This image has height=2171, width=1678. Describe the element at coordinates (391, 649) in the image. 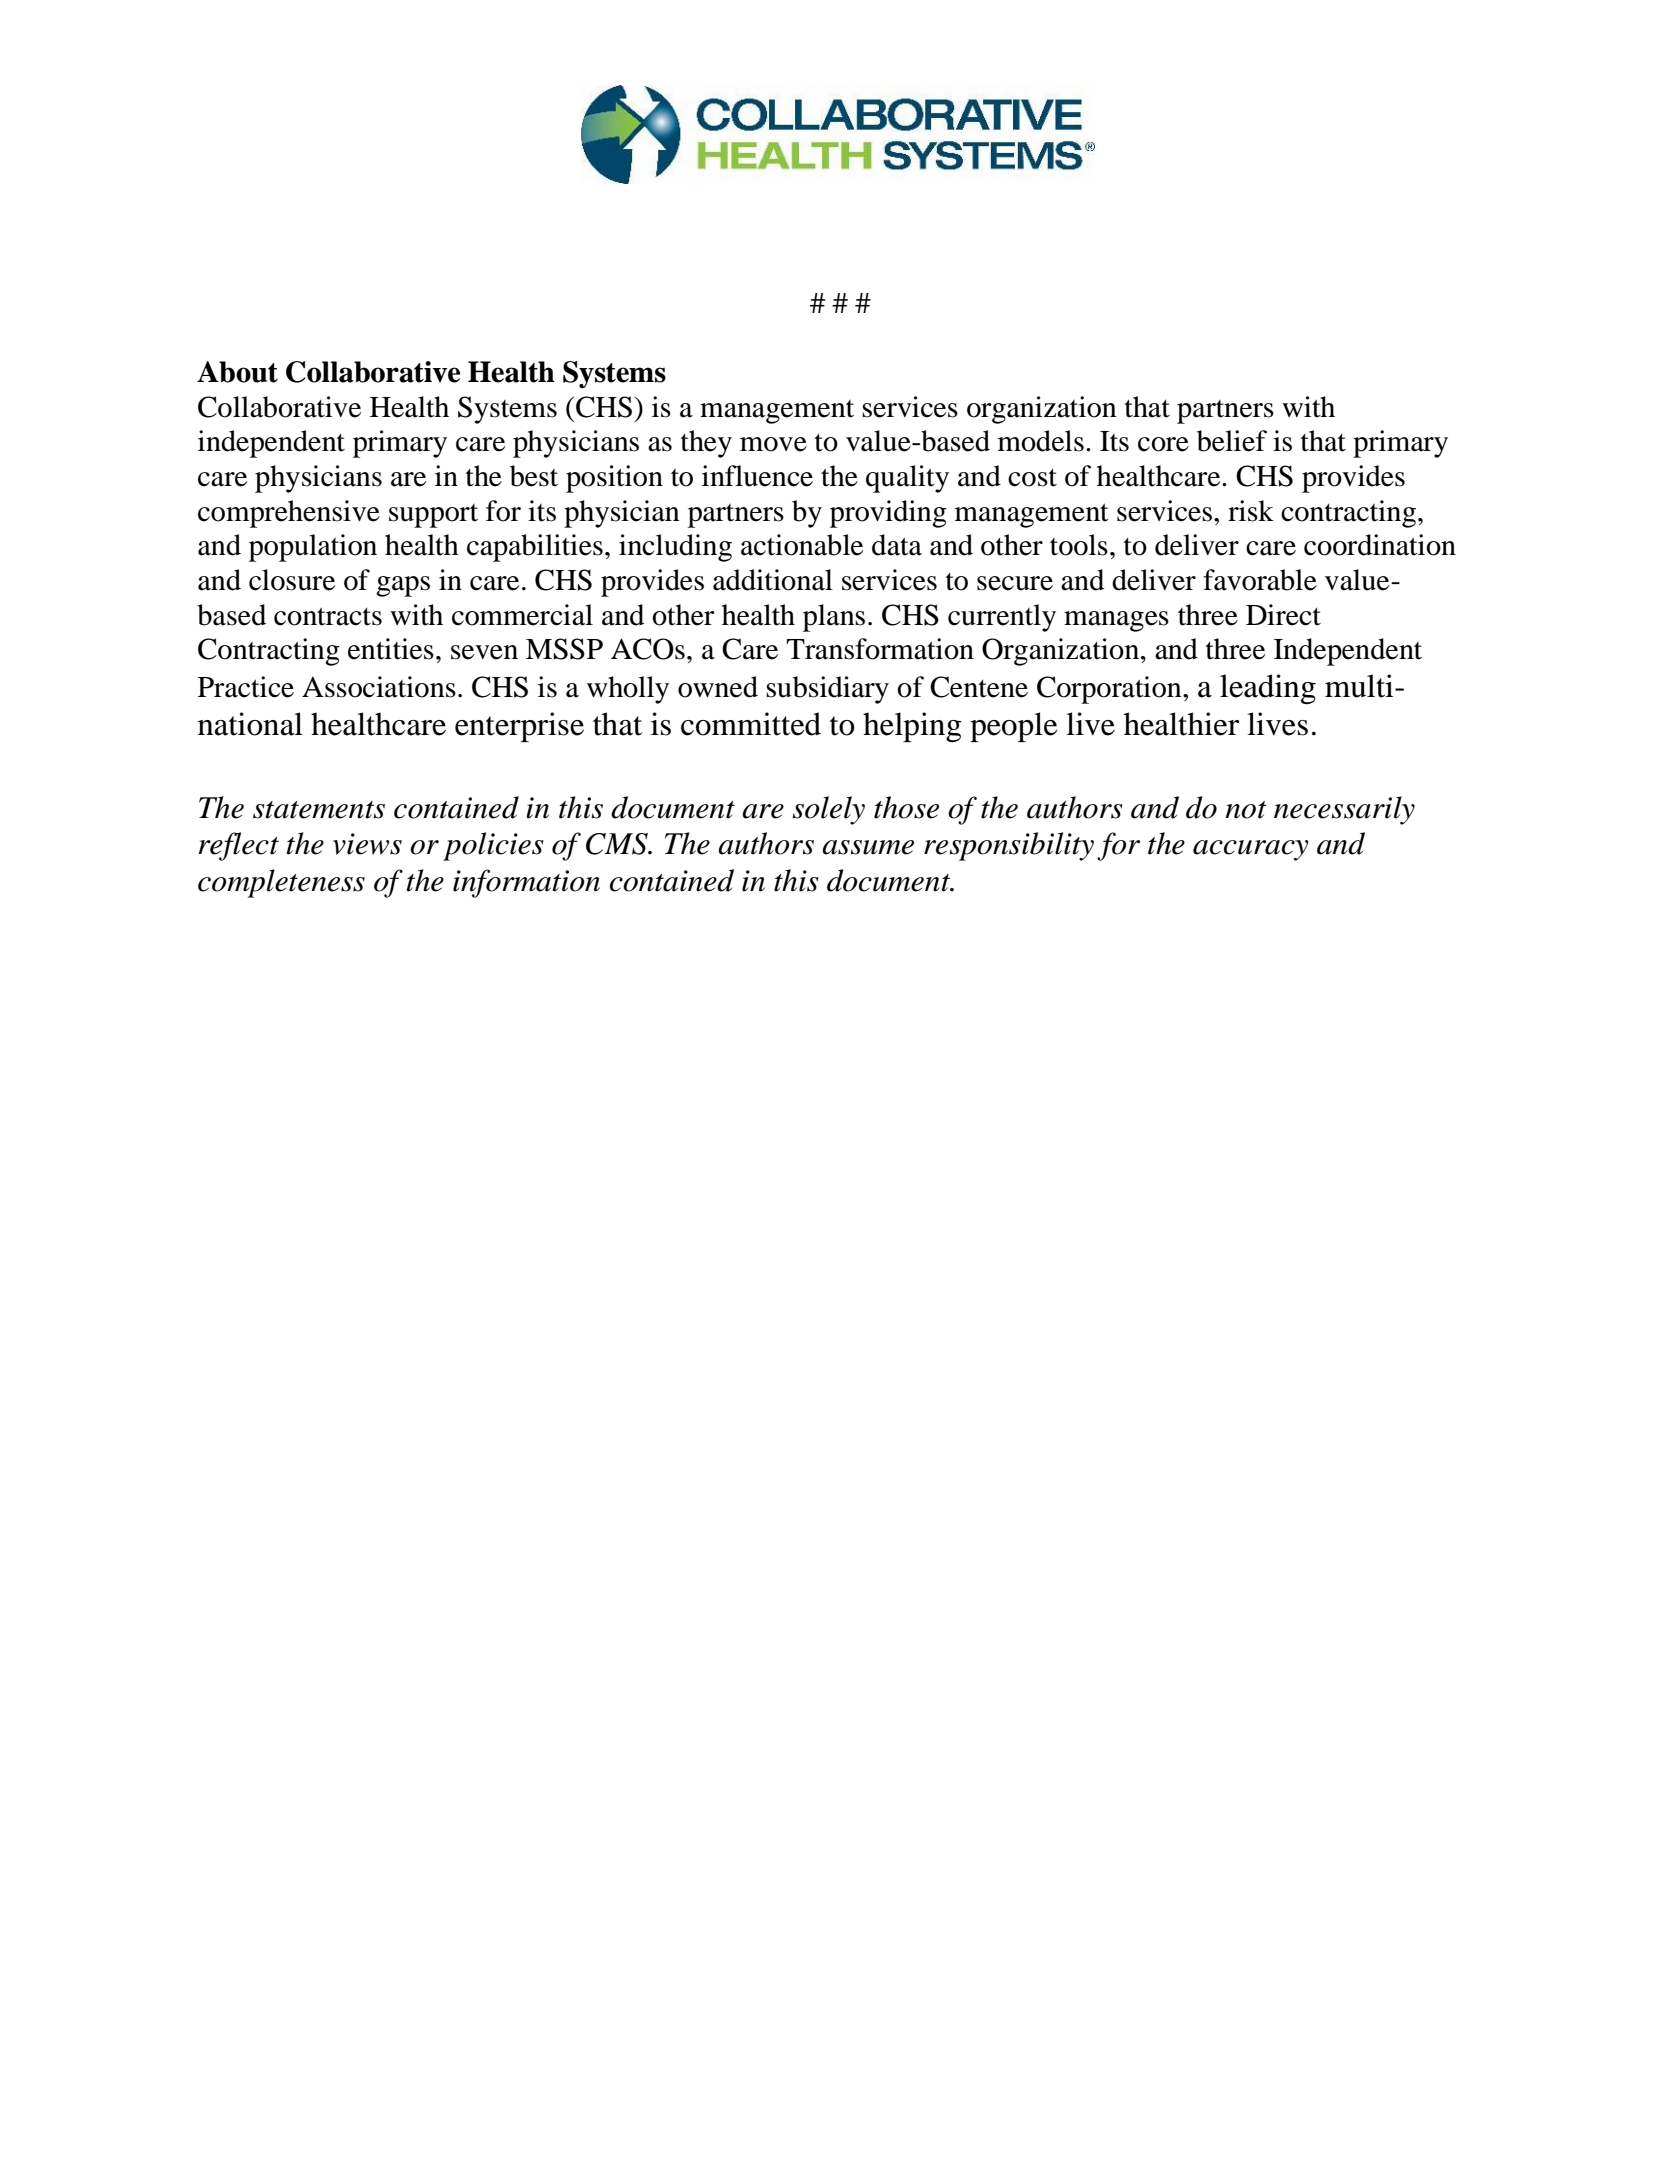

I see `entities` at that location.
